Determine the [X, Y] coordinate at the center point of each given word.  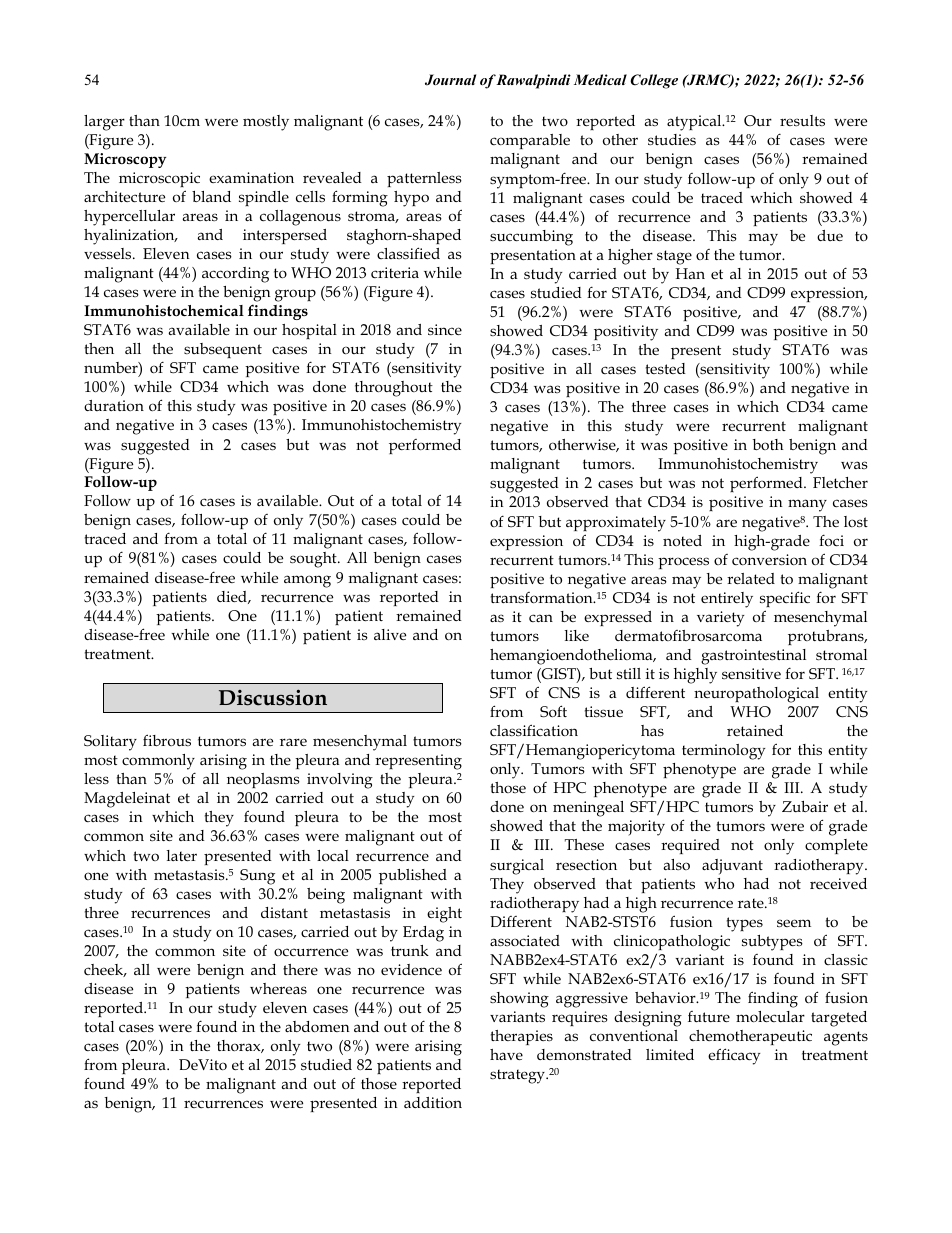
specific [785, 599]
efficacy [734, 1056]
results [802, 121]
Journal [450, 80]
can [541, 618]
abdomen [317, 1026]
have [506, 1054]
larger [104, 123]
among [307, 581]
